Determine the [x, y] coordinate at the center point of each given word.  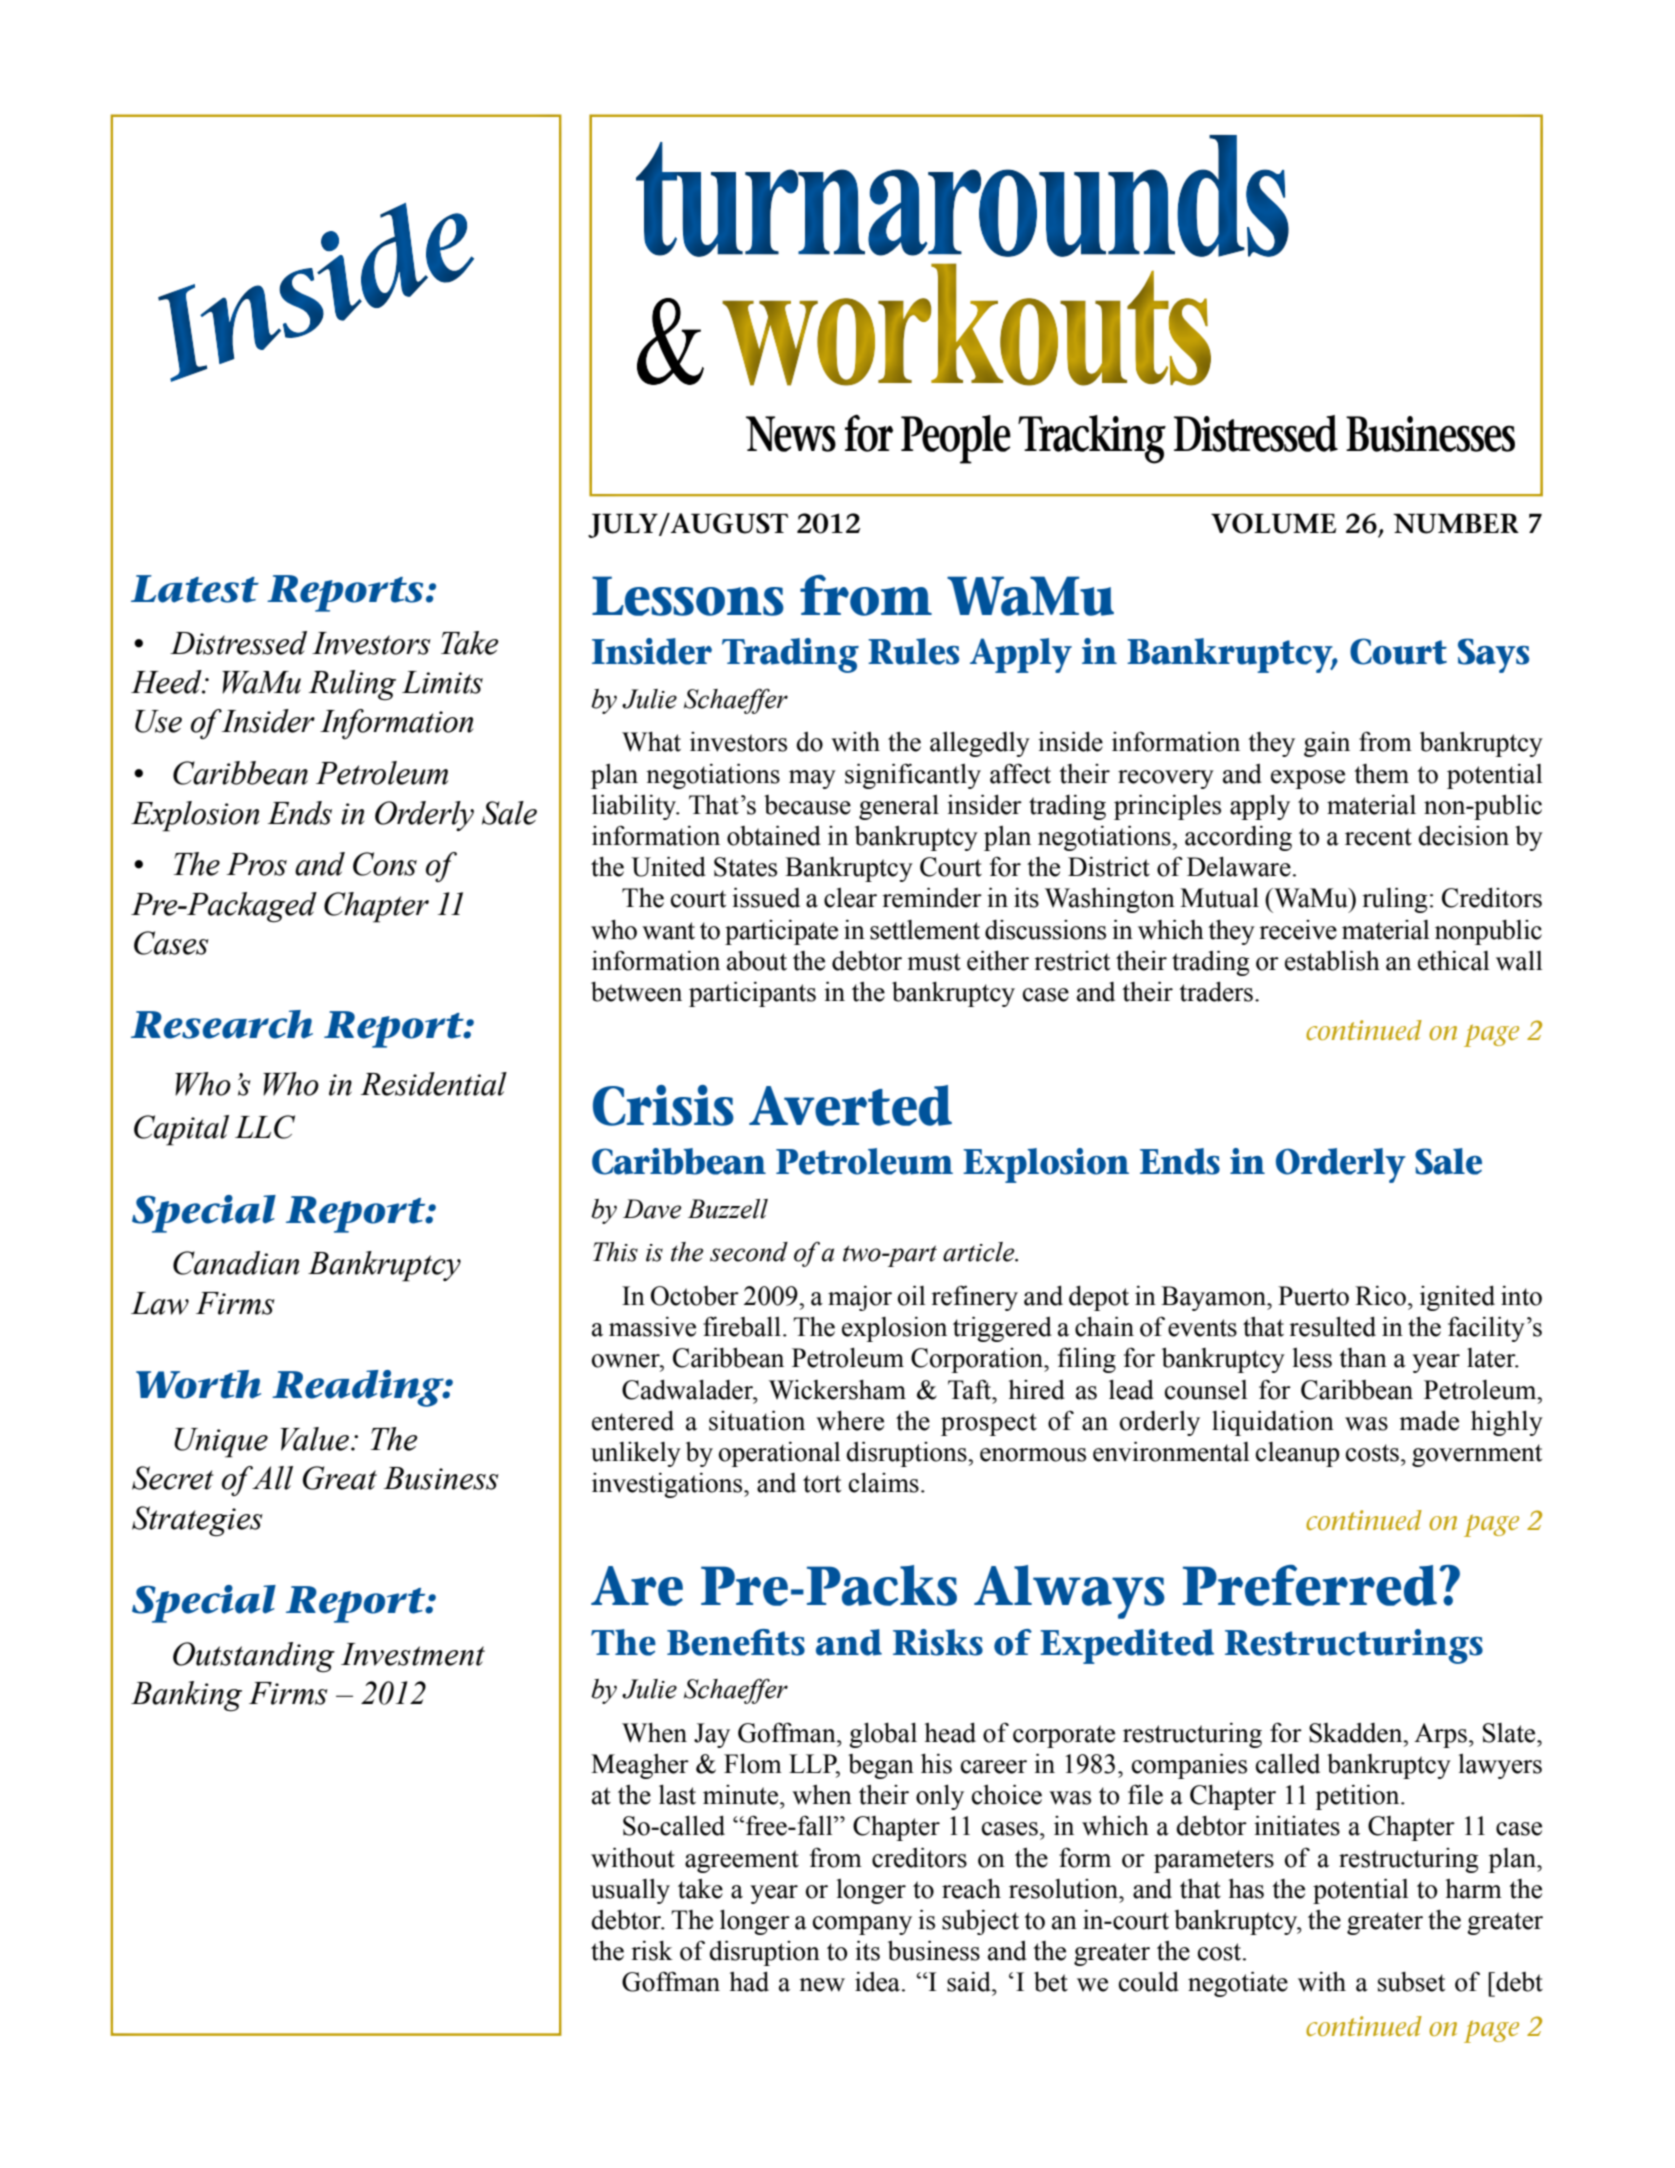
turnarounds [962, 196]
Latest [195, 589]
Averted [850, 1105]
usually [630, 1891]
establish [1332, 960]
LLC [265, 1127]
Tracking [1092, 439]
